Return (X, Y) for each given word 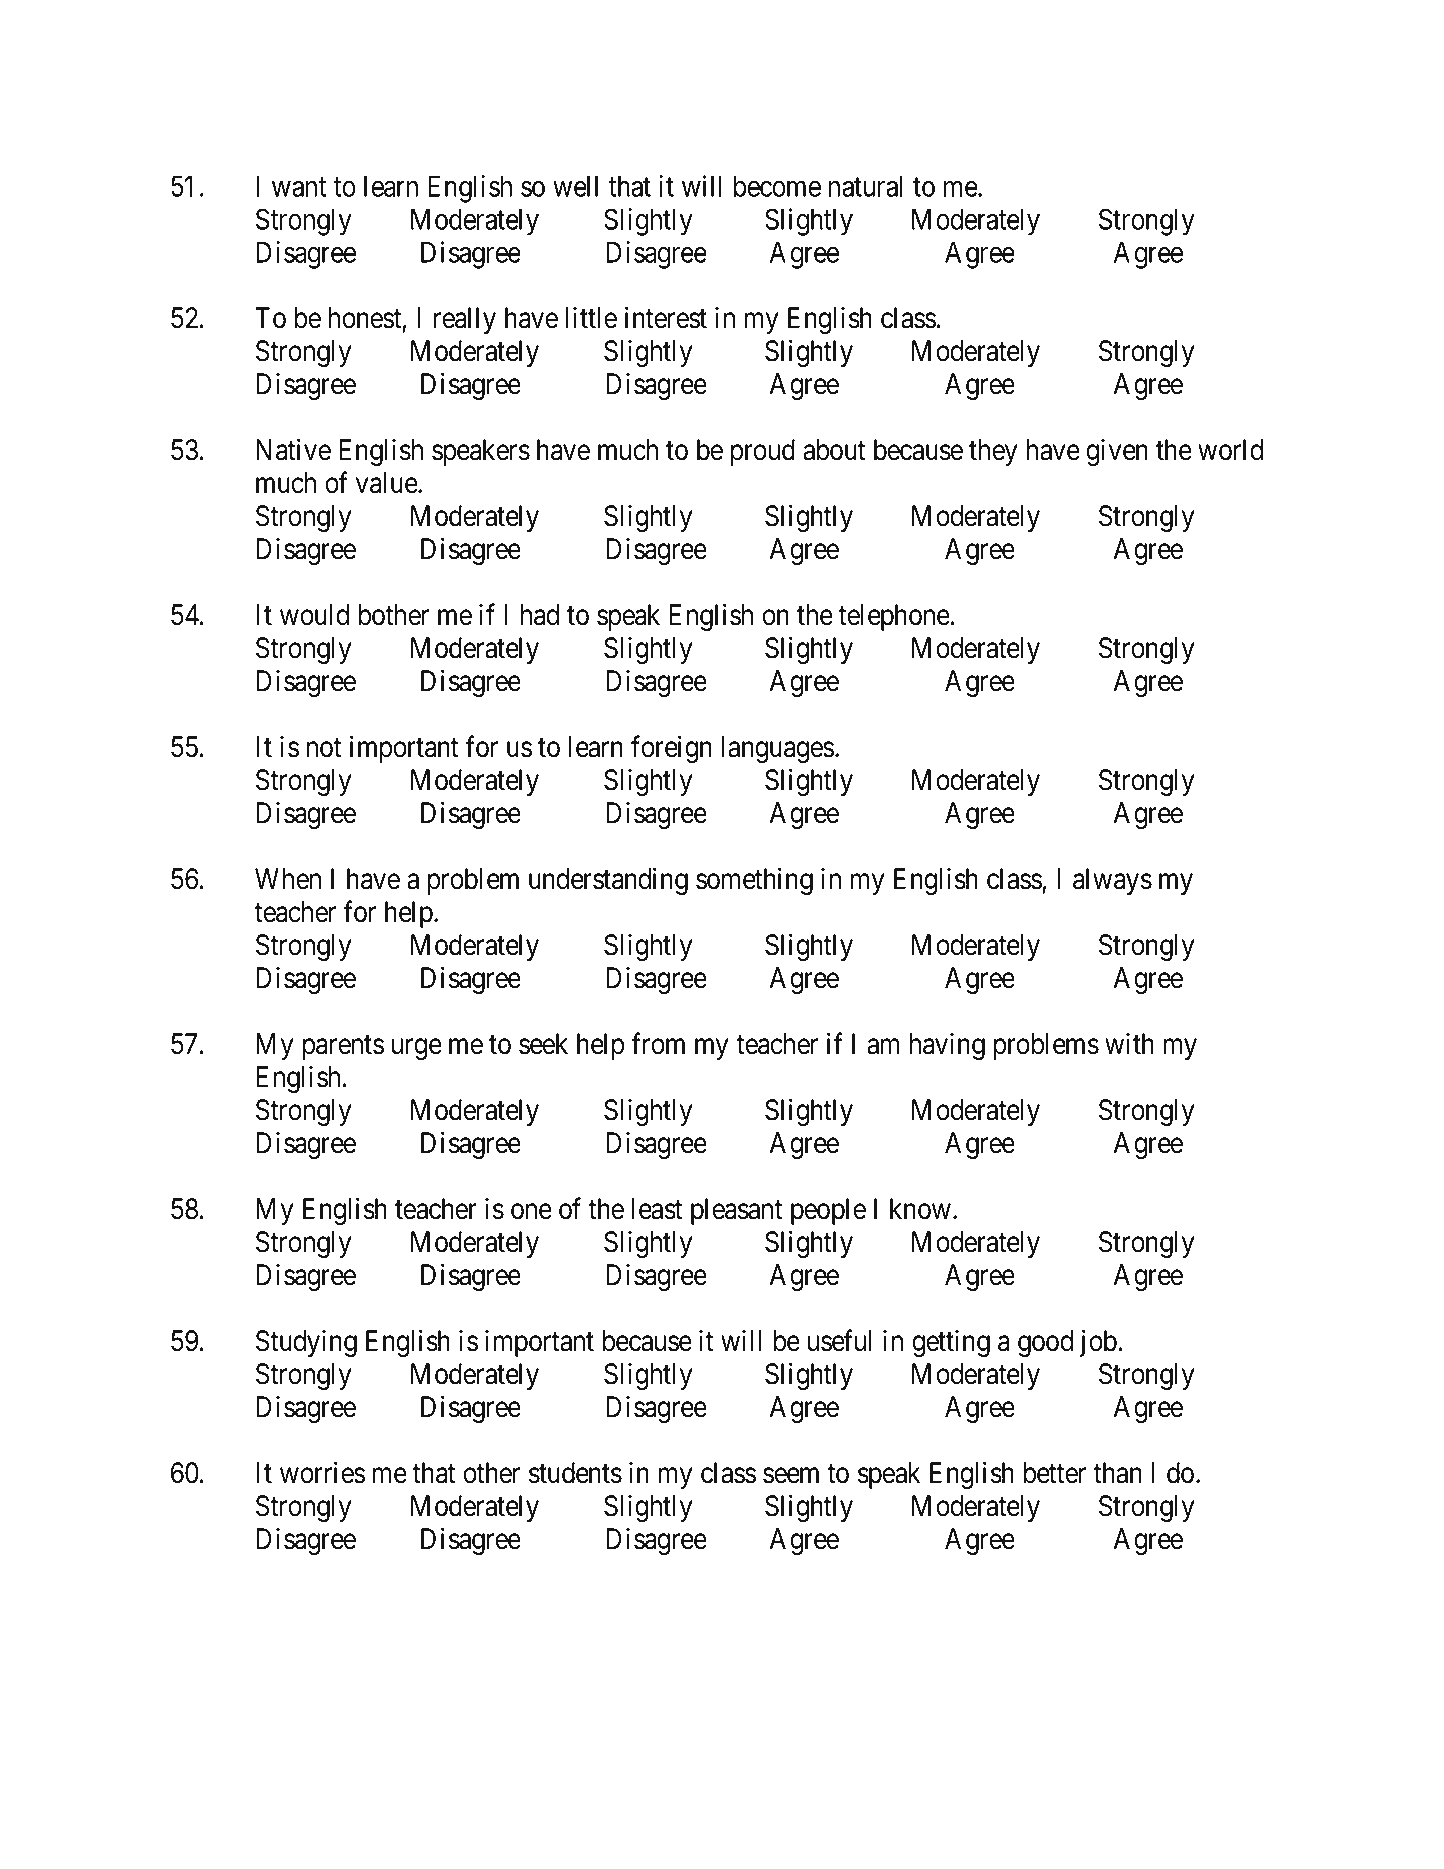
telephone (894, 617)
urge (417, 1049)
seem (791, 1476)
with (1129, 1043)
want (299, 187)
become (777, 186)
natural (866, 186)
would (314, 615)
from (658, 1043)
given (1117, 452)
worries (322, 1472)
